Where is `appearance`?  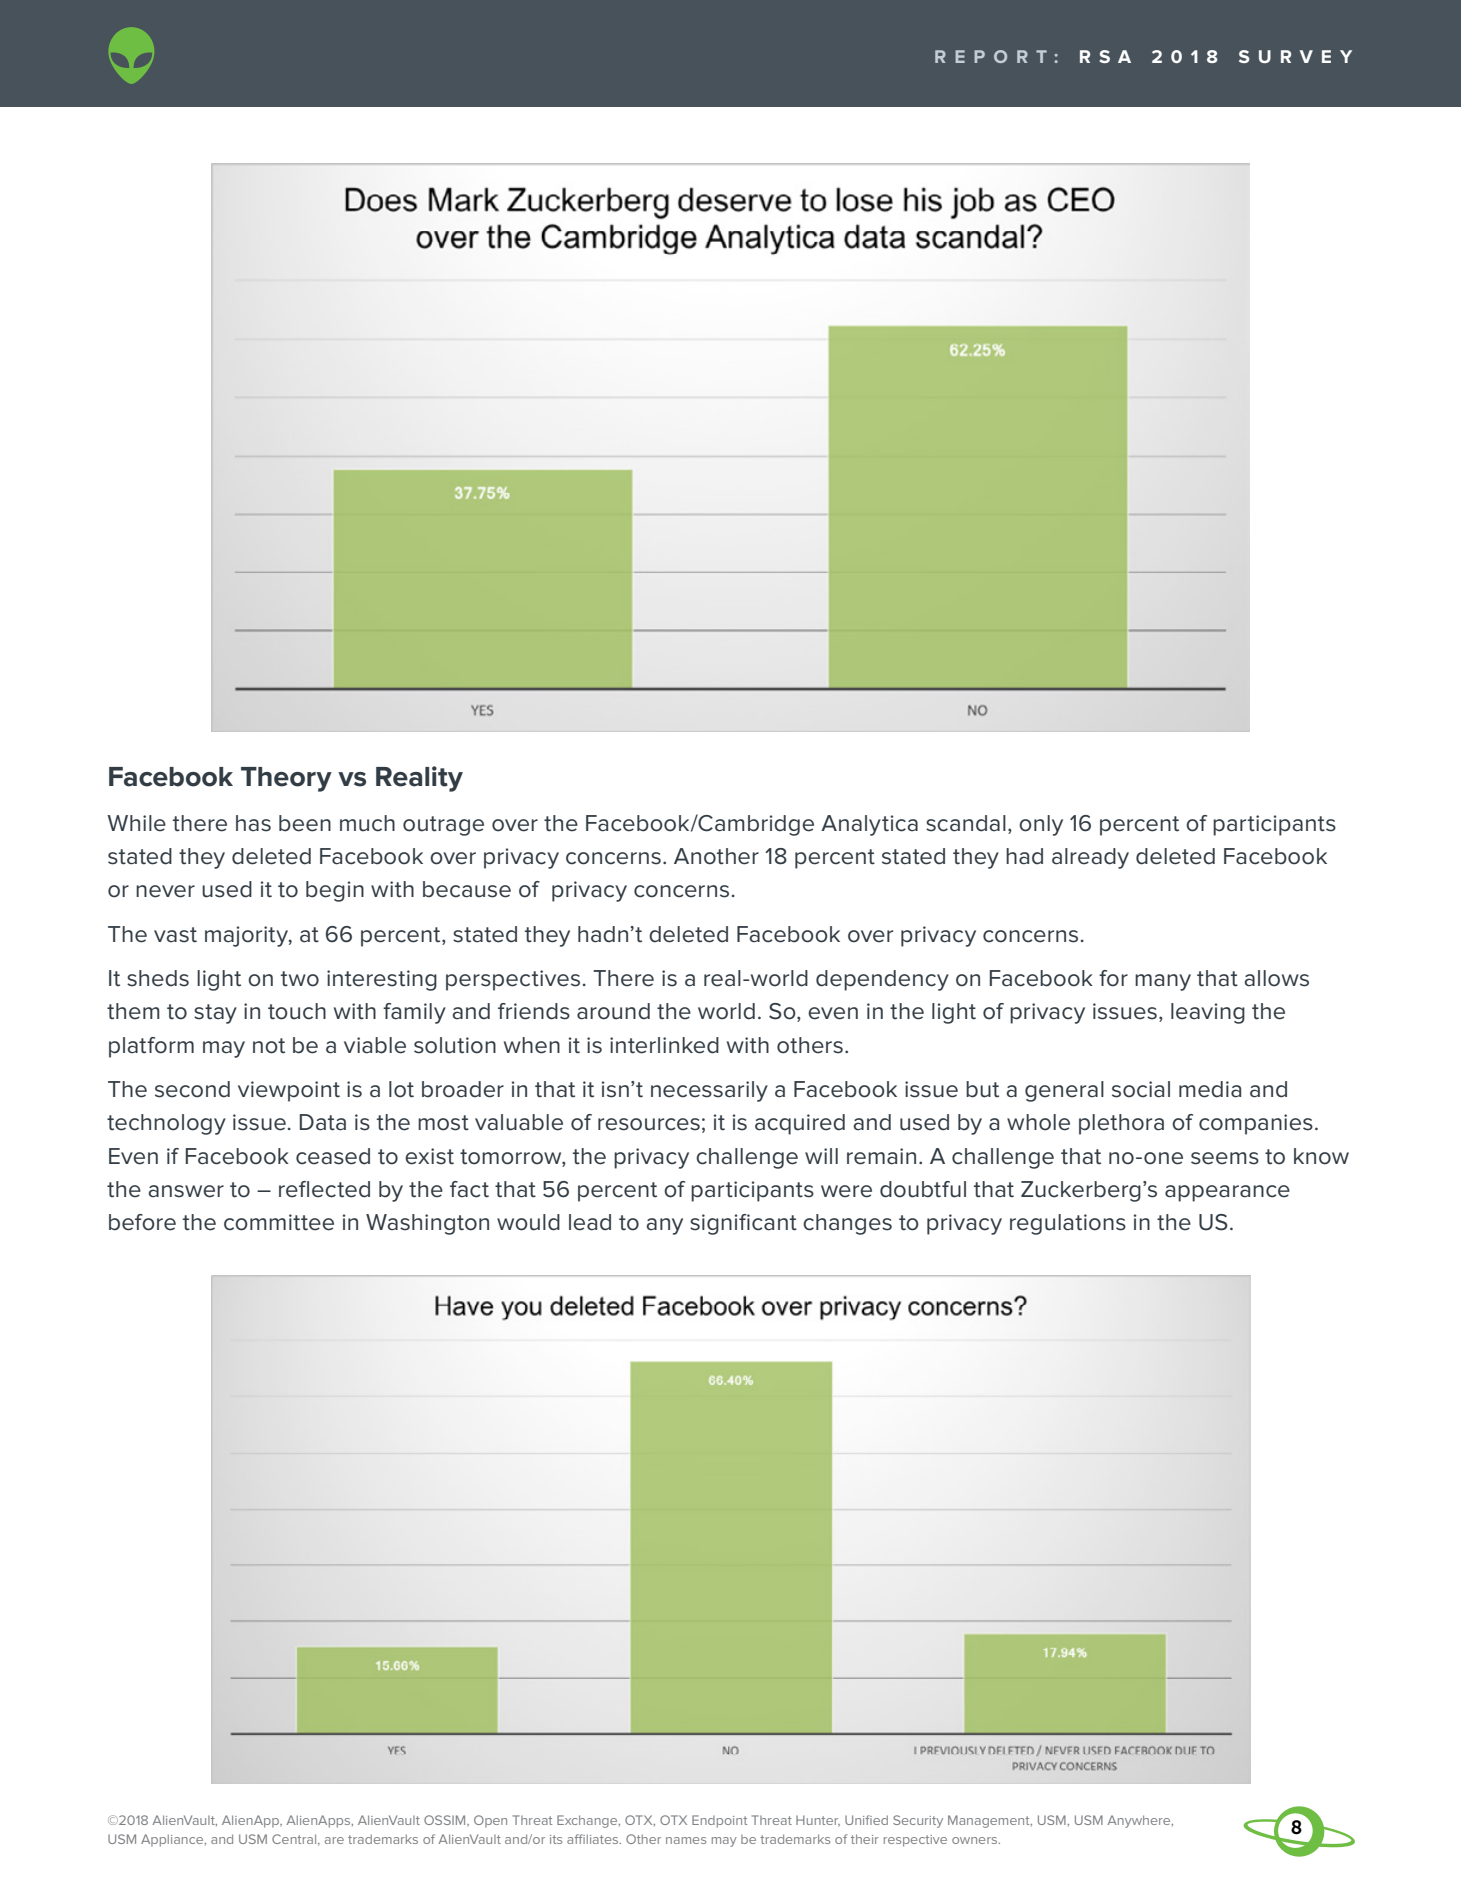
appearance is located at coordinates (1227, 1193).
